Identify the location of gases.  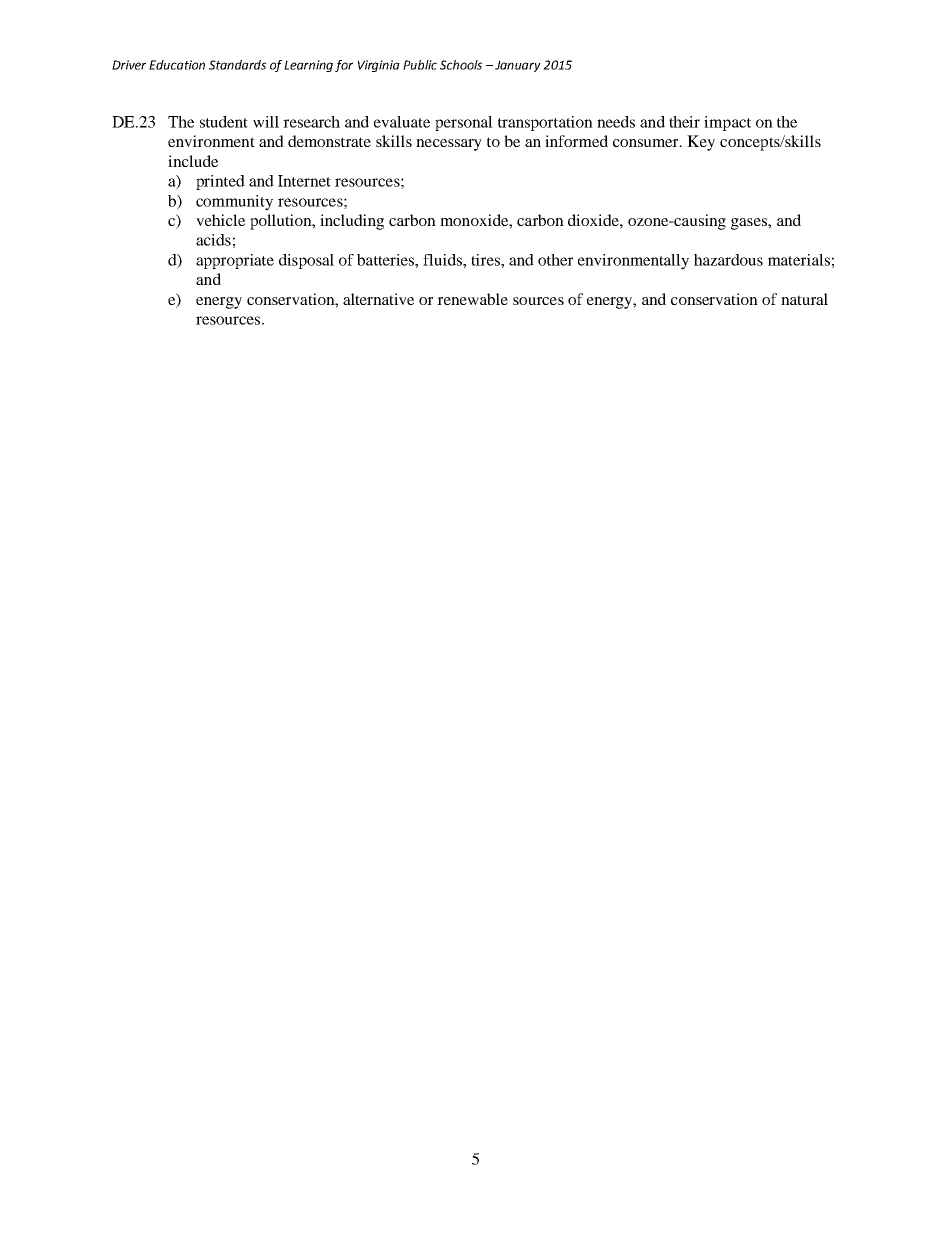
(750, 224).
